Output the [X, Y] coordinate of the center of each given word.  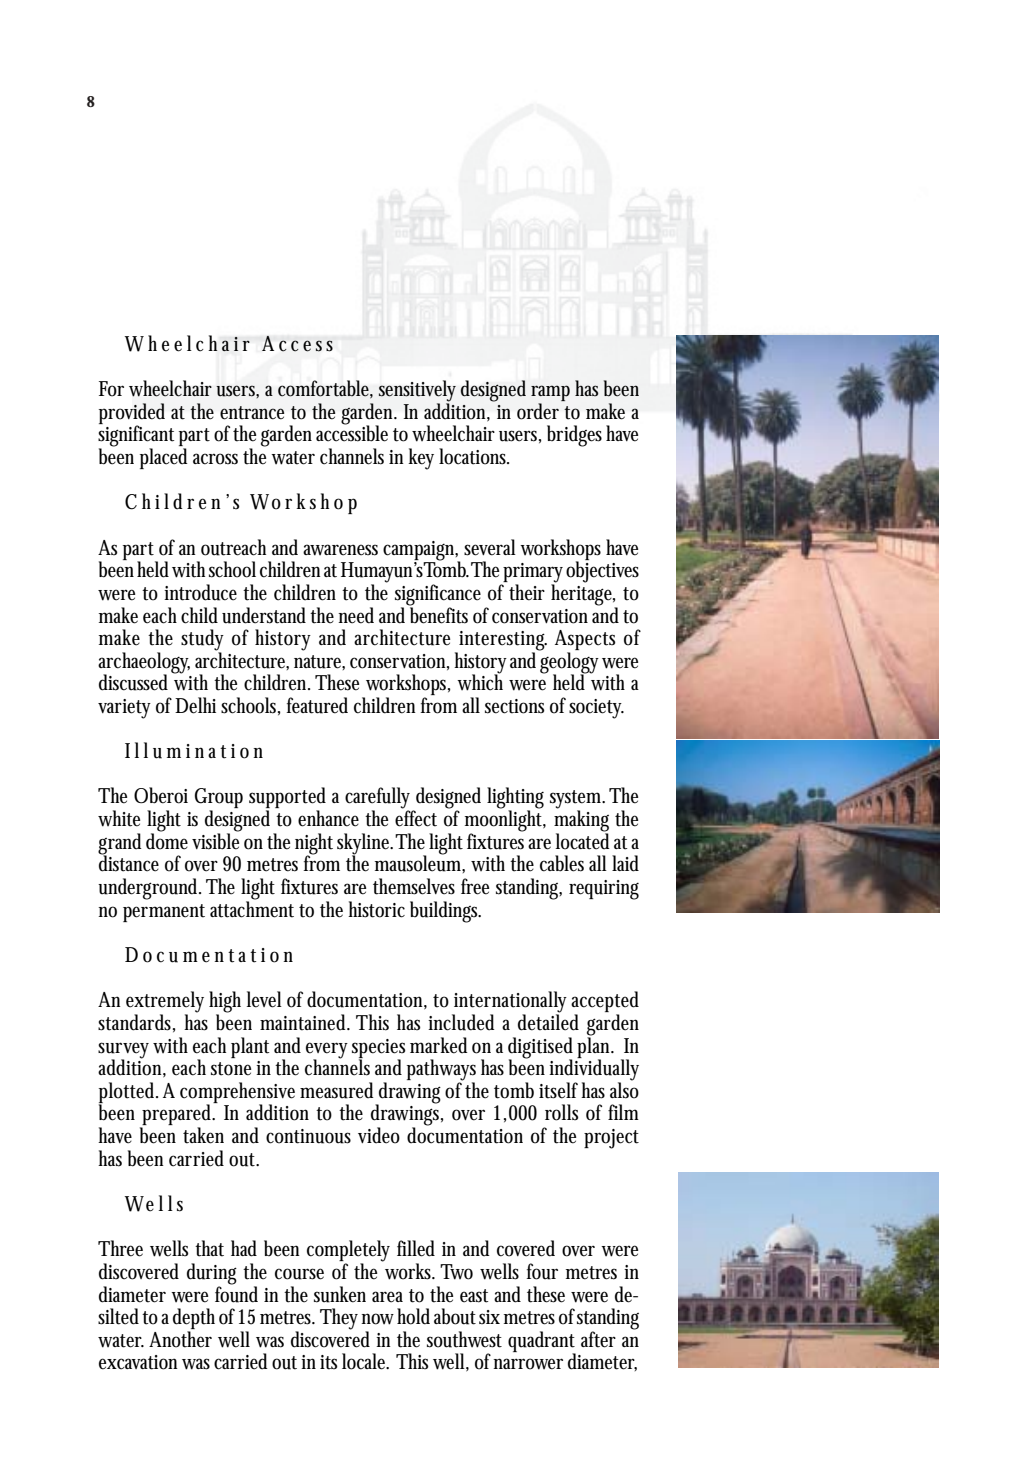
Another [180, 1339]
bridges [574, 436]
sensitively [417, 392]
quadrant [542, 1342]
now [377, 1319]
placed [164, 458]
